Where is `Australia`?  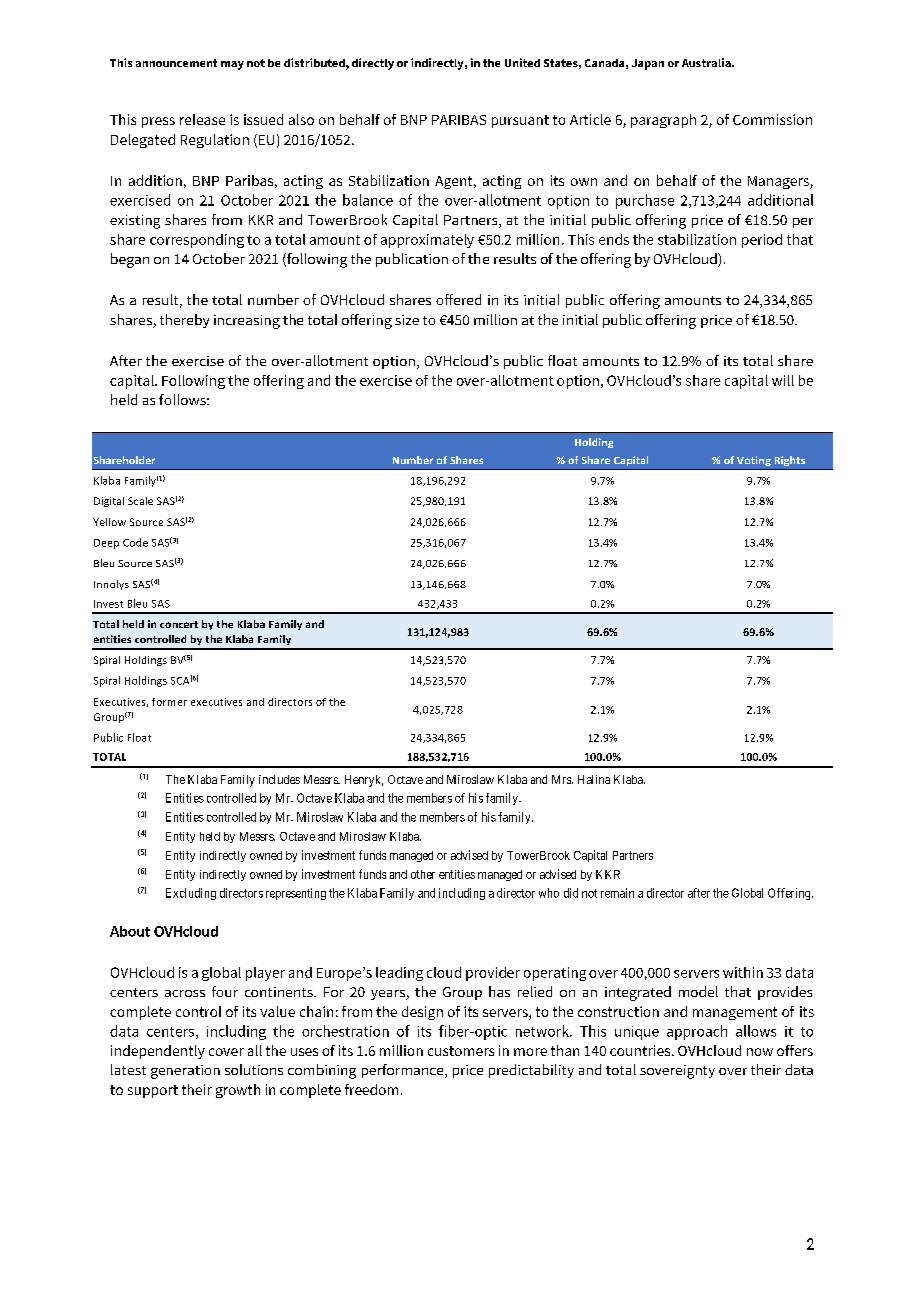 Australia is located at coordinates (707, 62).
